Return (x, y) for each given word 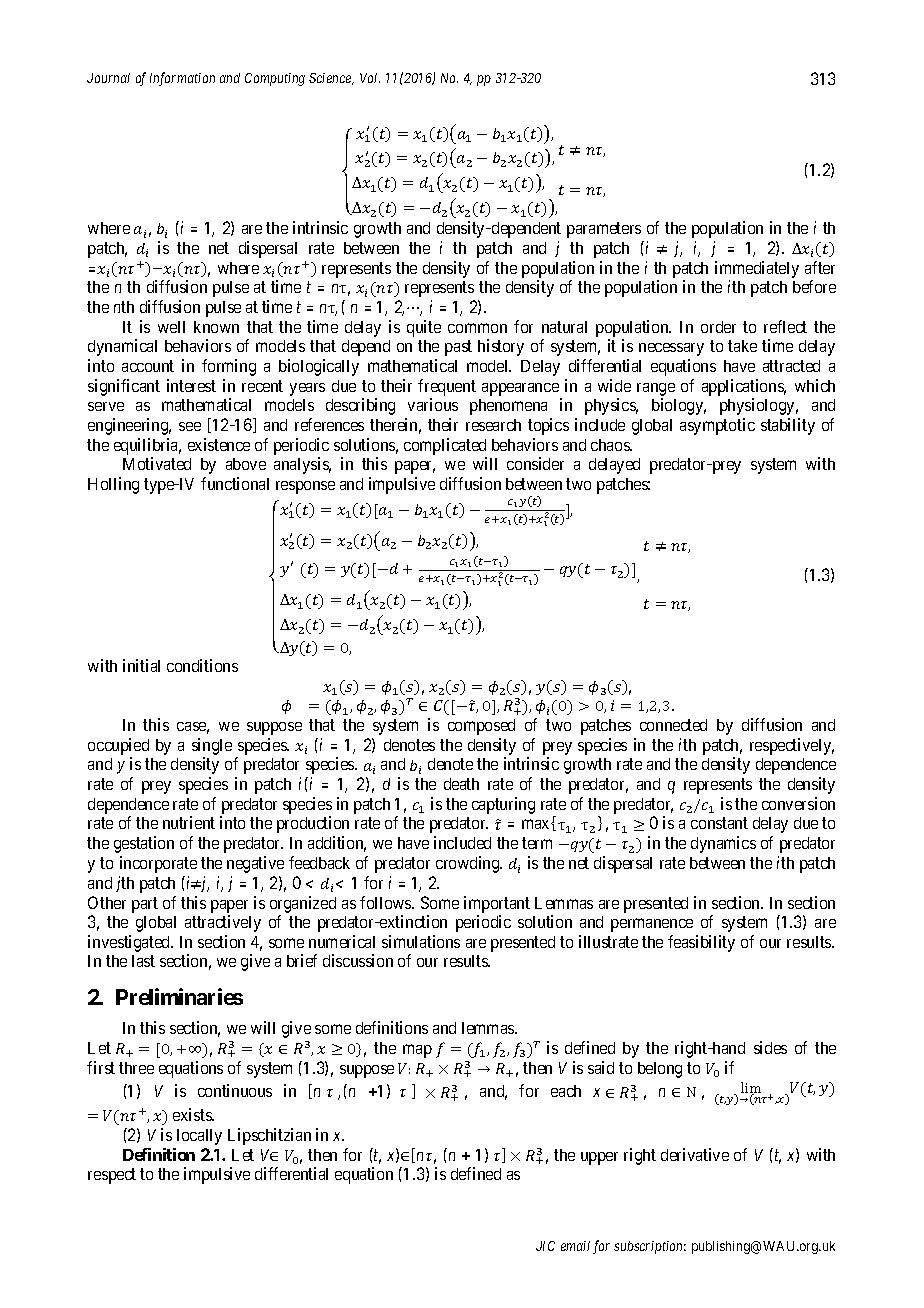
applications (744, 387)
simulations (421, 941)
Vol (370, 78)
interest (191, 385)
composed (481, 727)
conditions (202, 665)
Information (182, 79)
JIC (545, 1246)
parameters (604, 230)
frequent (447, 387)
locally (199, 1137)
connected (673, 725)
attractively (223, 923)
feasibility (701, 943)
